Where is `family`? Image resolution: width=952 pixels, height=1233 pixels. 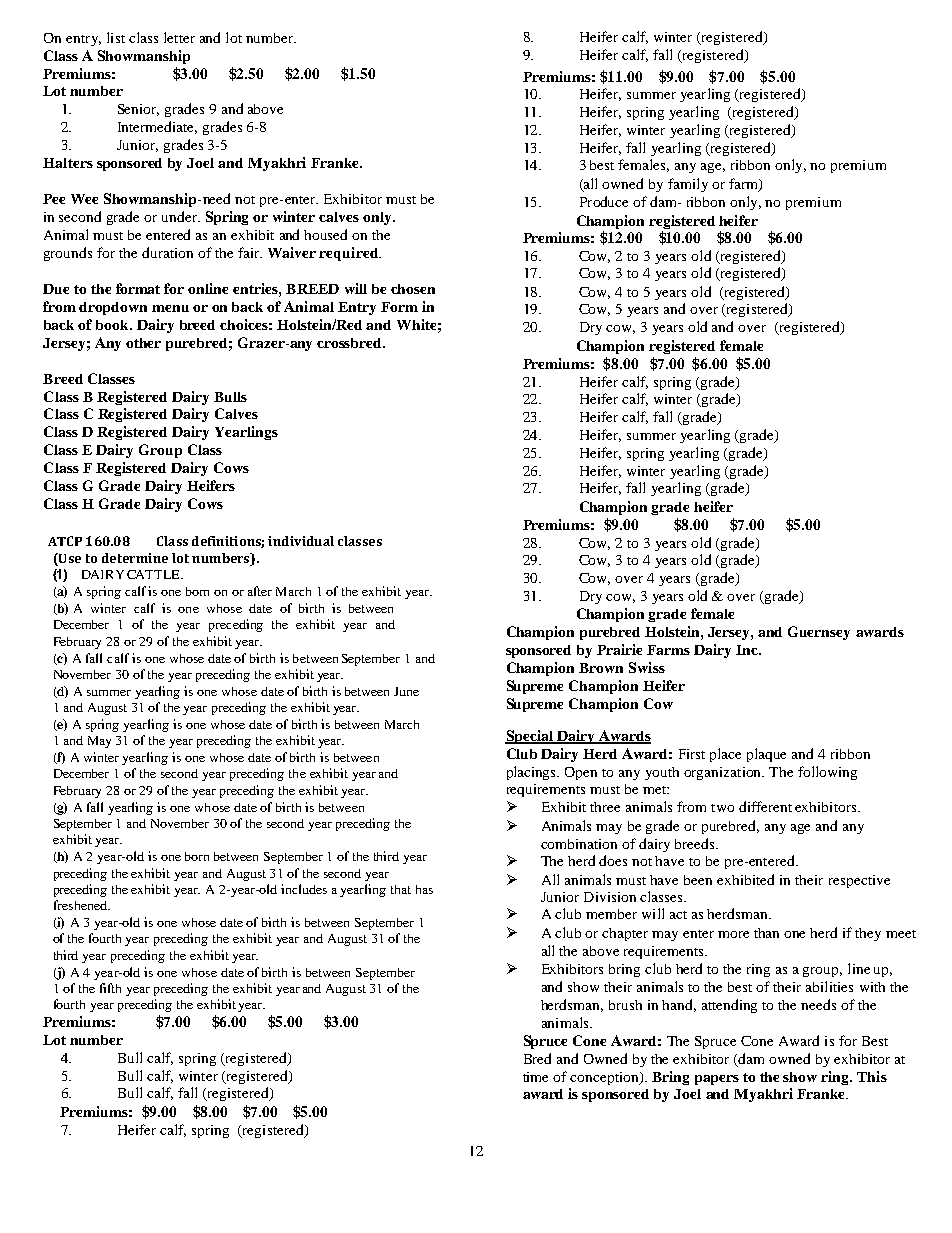
family is located at coordinates (688, 185).
